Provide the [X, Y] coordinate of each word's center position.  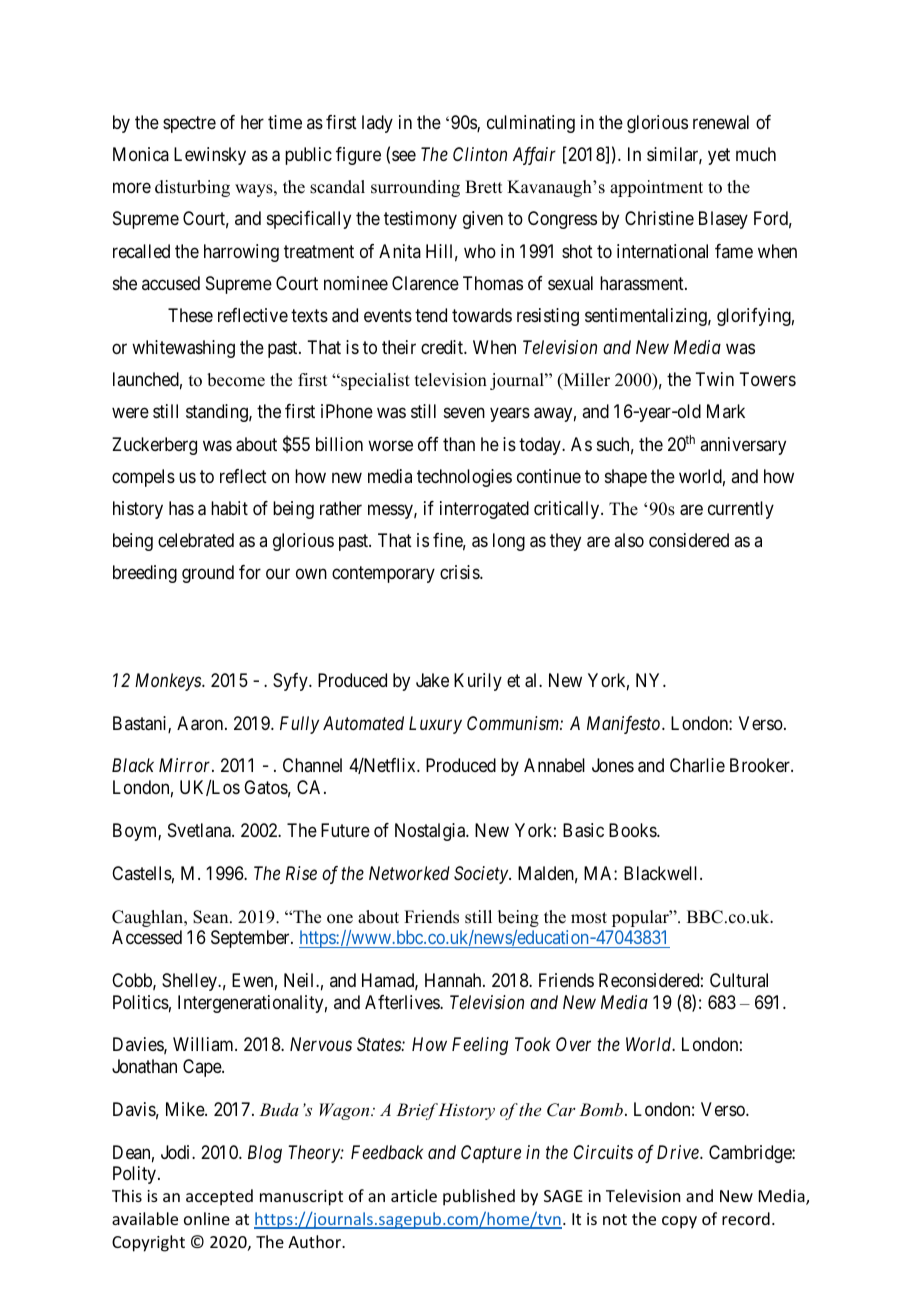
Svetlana [200, 830]
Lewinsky [210, 156]
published [479, 1197]
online [207, 1218]
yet [719, 156]
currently [741, 510]
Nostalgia [431, 832]
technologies [464, 478]
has [181, 508]
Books [633, 830]
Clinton [480, 154]
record [746, 1218]
